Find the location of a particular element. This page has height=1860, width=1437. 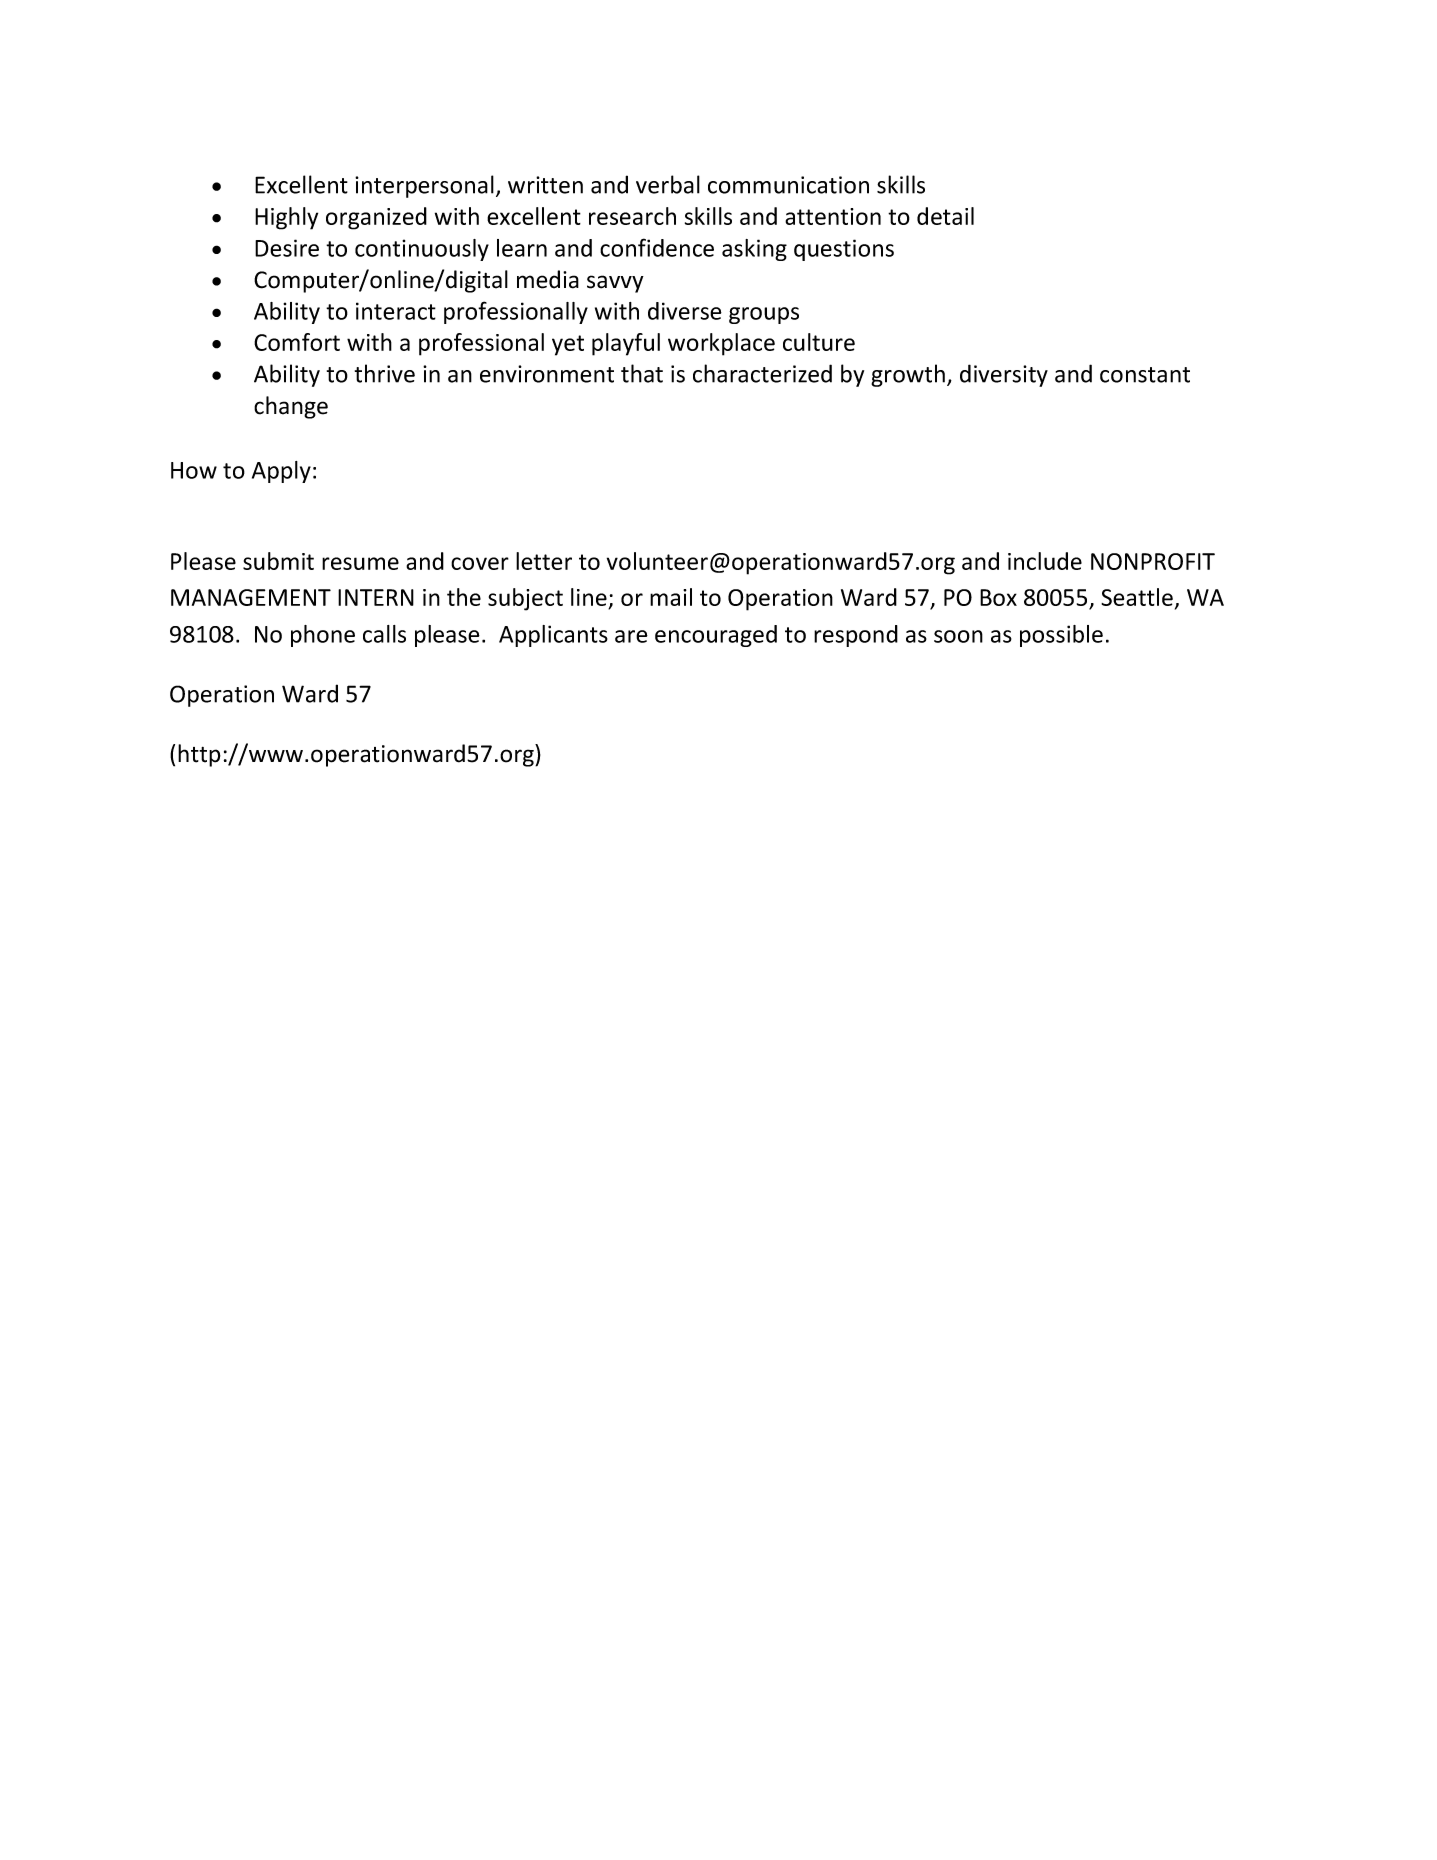

Highly is located at coordinates (286, 218).
